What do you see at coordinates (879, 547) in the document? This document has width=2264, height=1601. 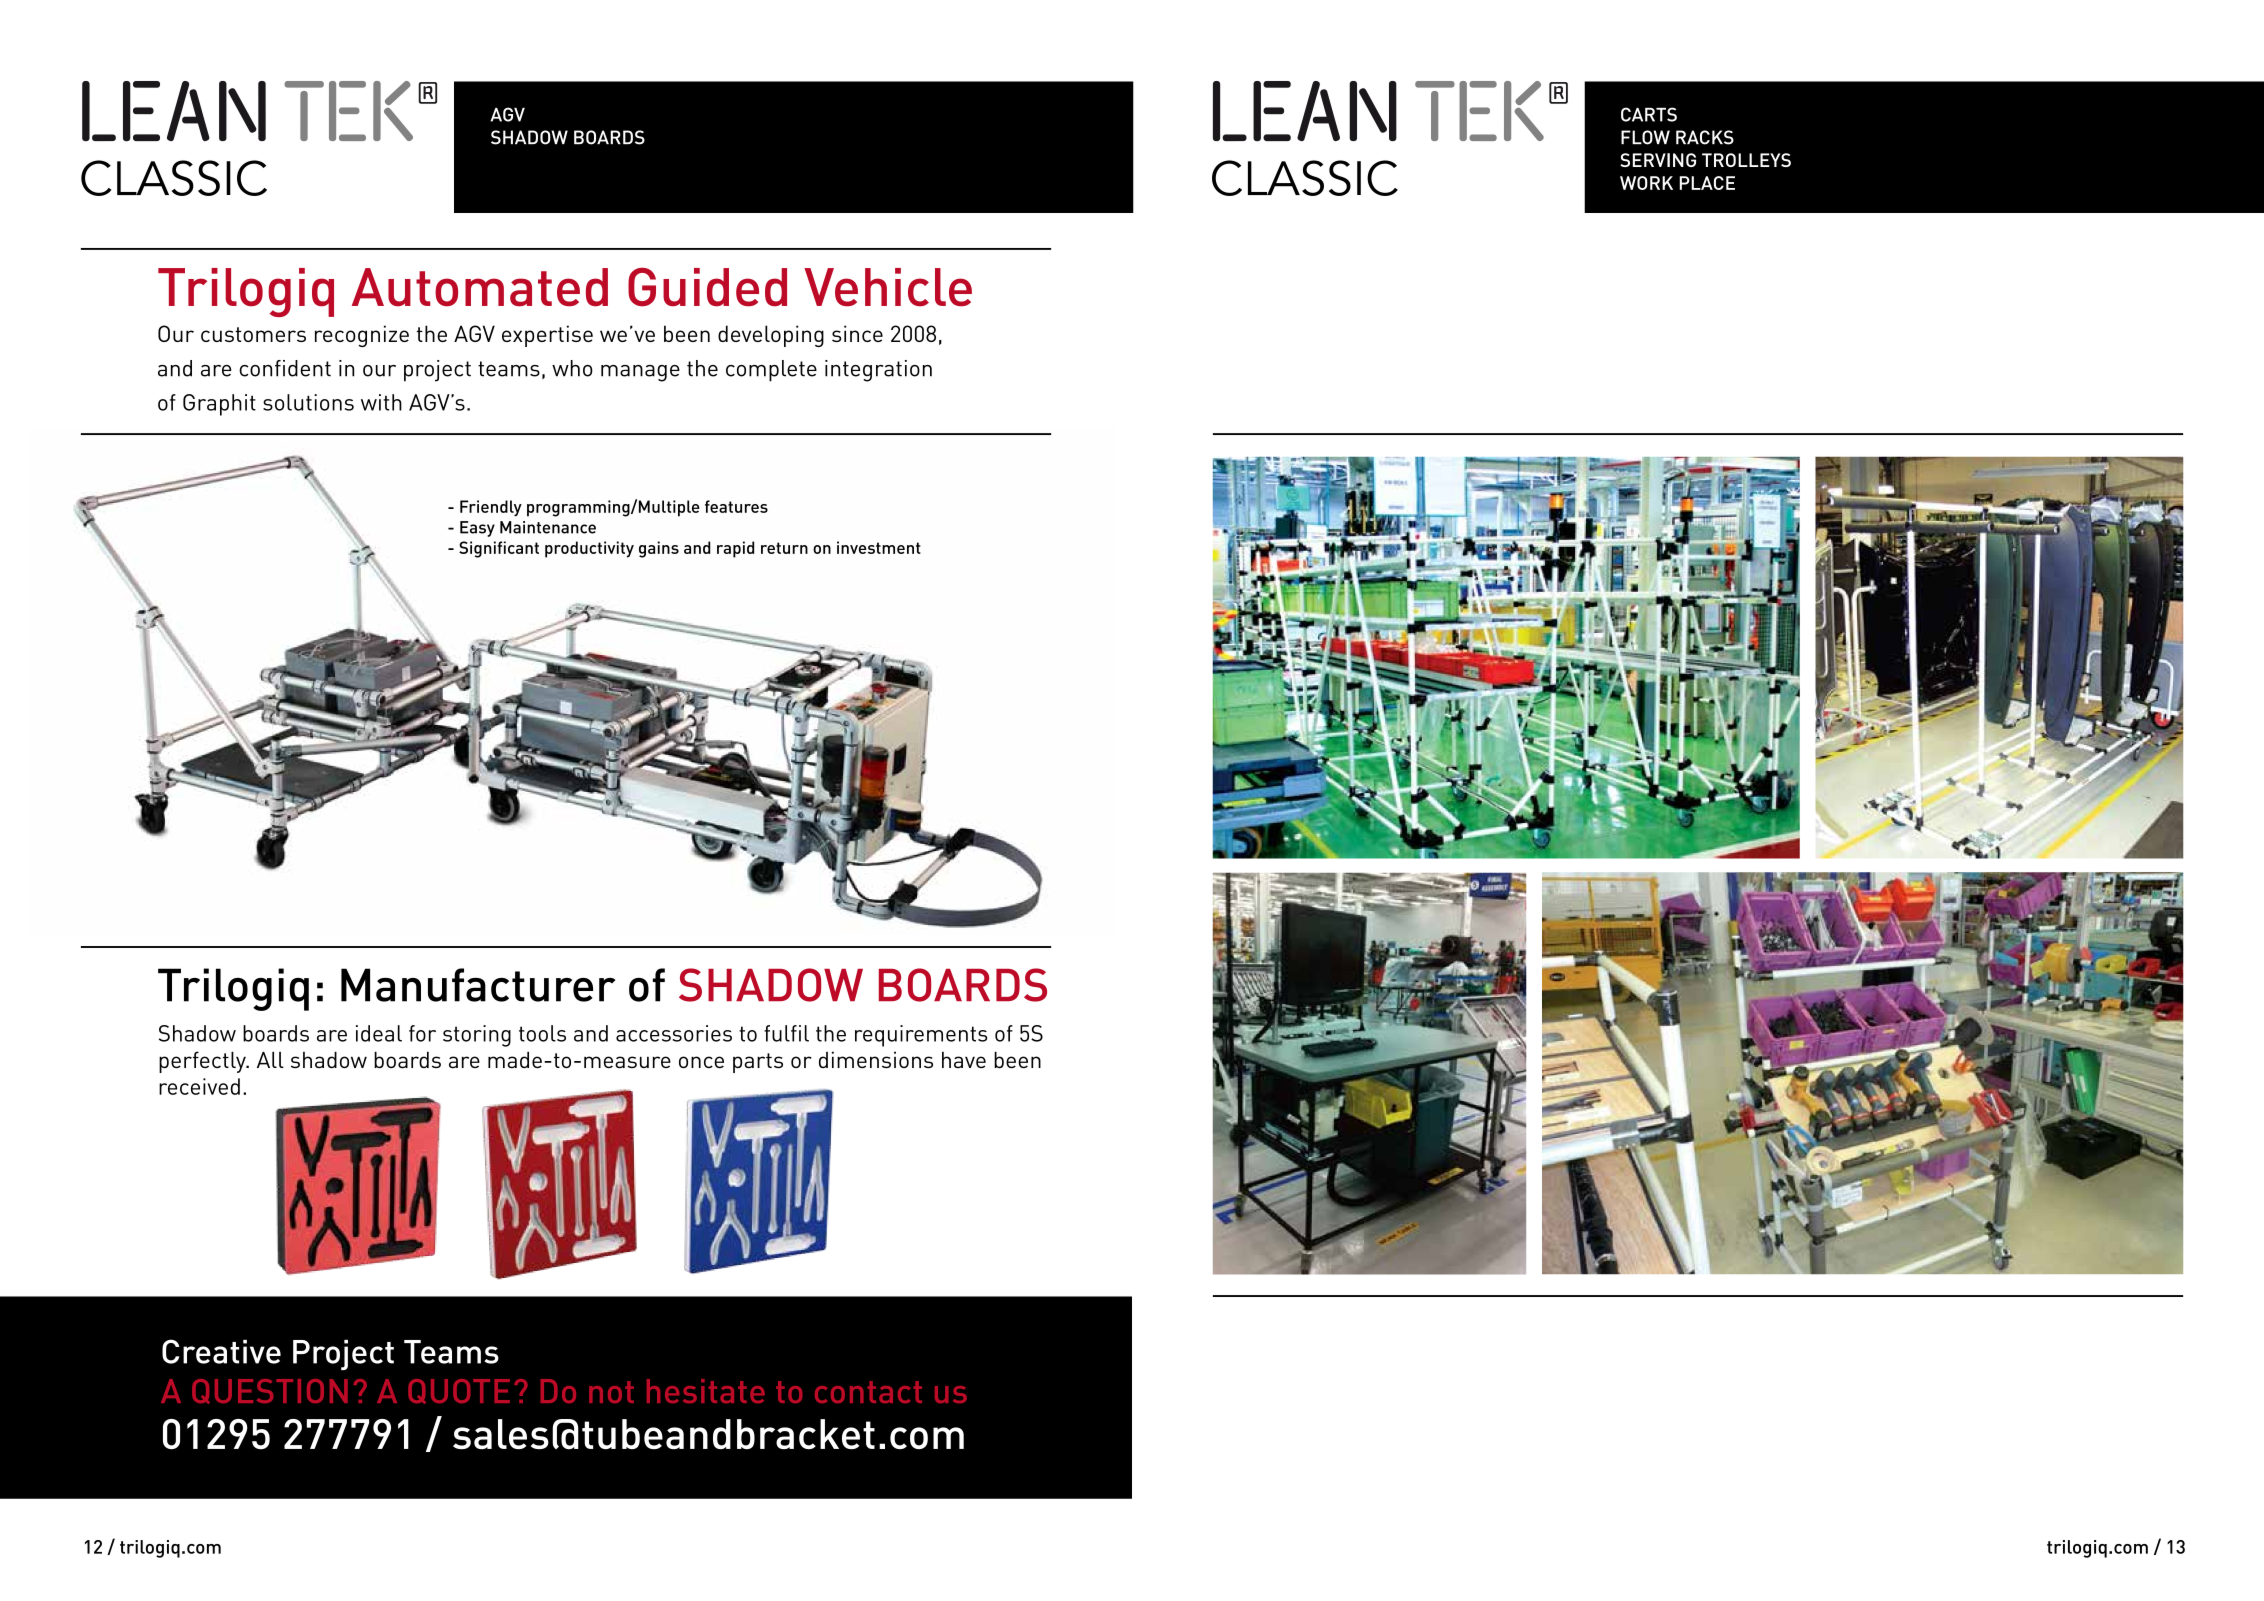 I see `investment` at bounding box center [879, 547].
